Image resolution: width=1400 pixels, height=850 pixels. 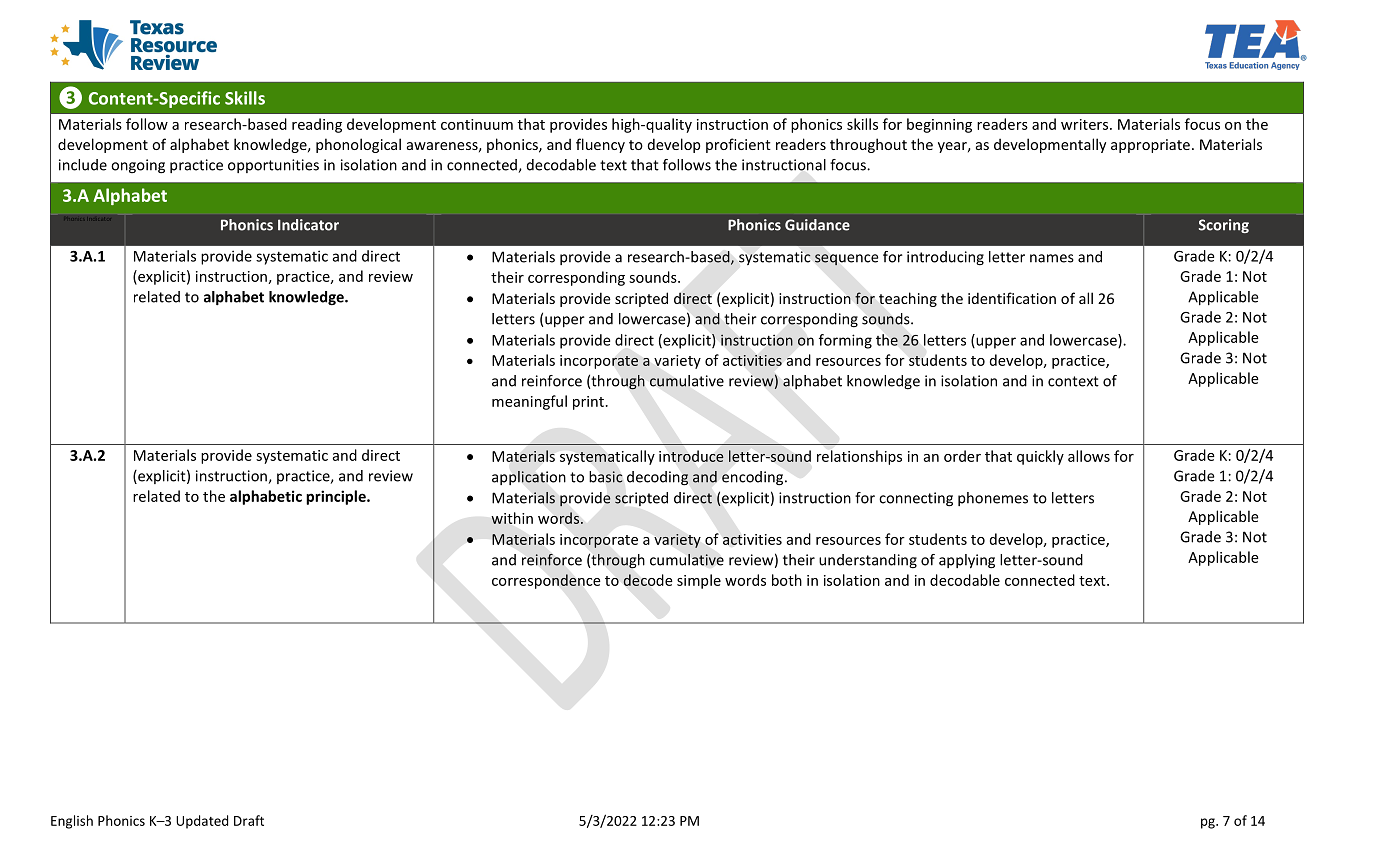 What do you see at coordinates (249, 820) in the screenshot?
I see `Draft` at bounding box center [249, 820].
